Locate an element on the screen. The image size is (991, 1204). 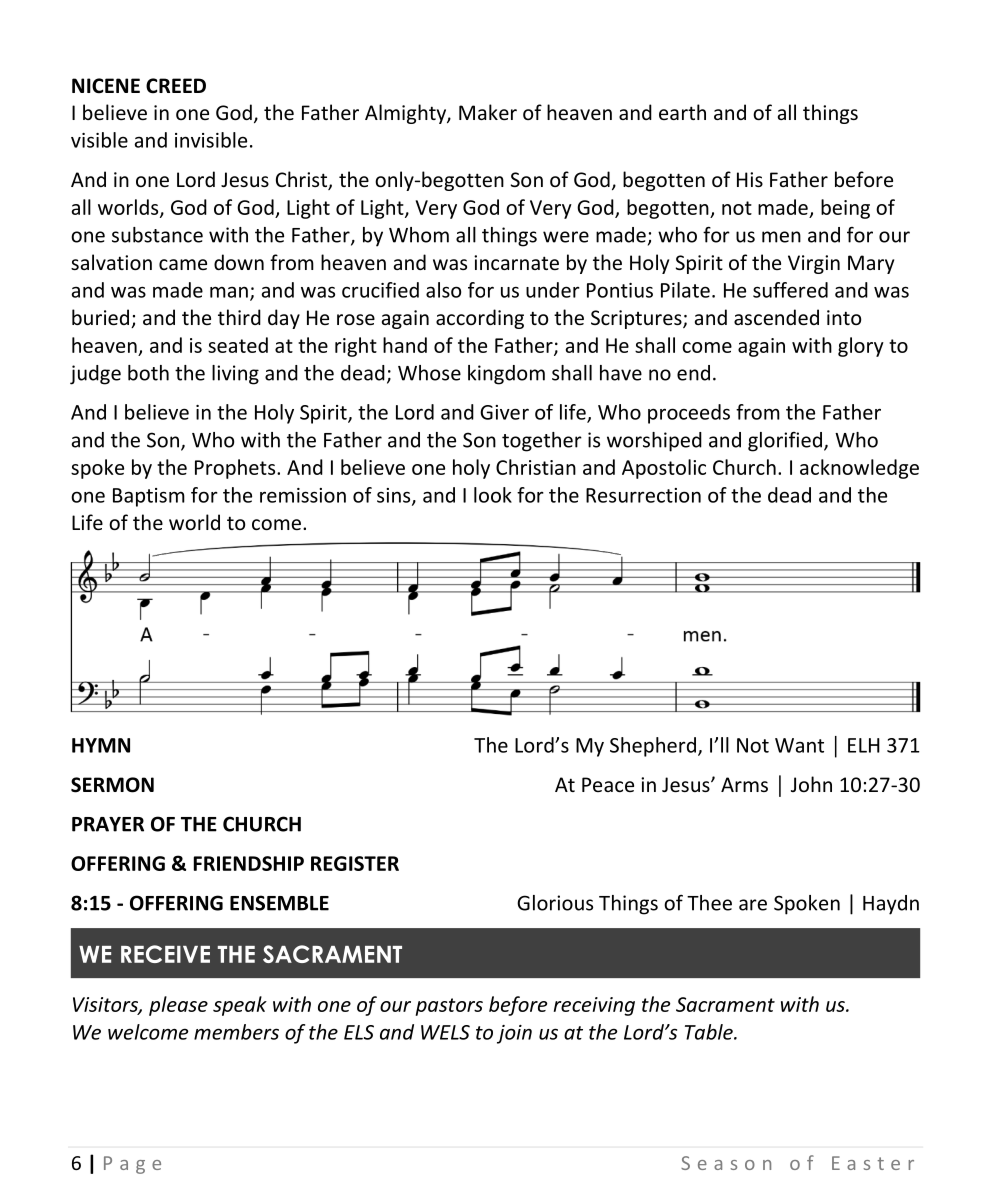
CREED is located at coordinates (176, 86).
